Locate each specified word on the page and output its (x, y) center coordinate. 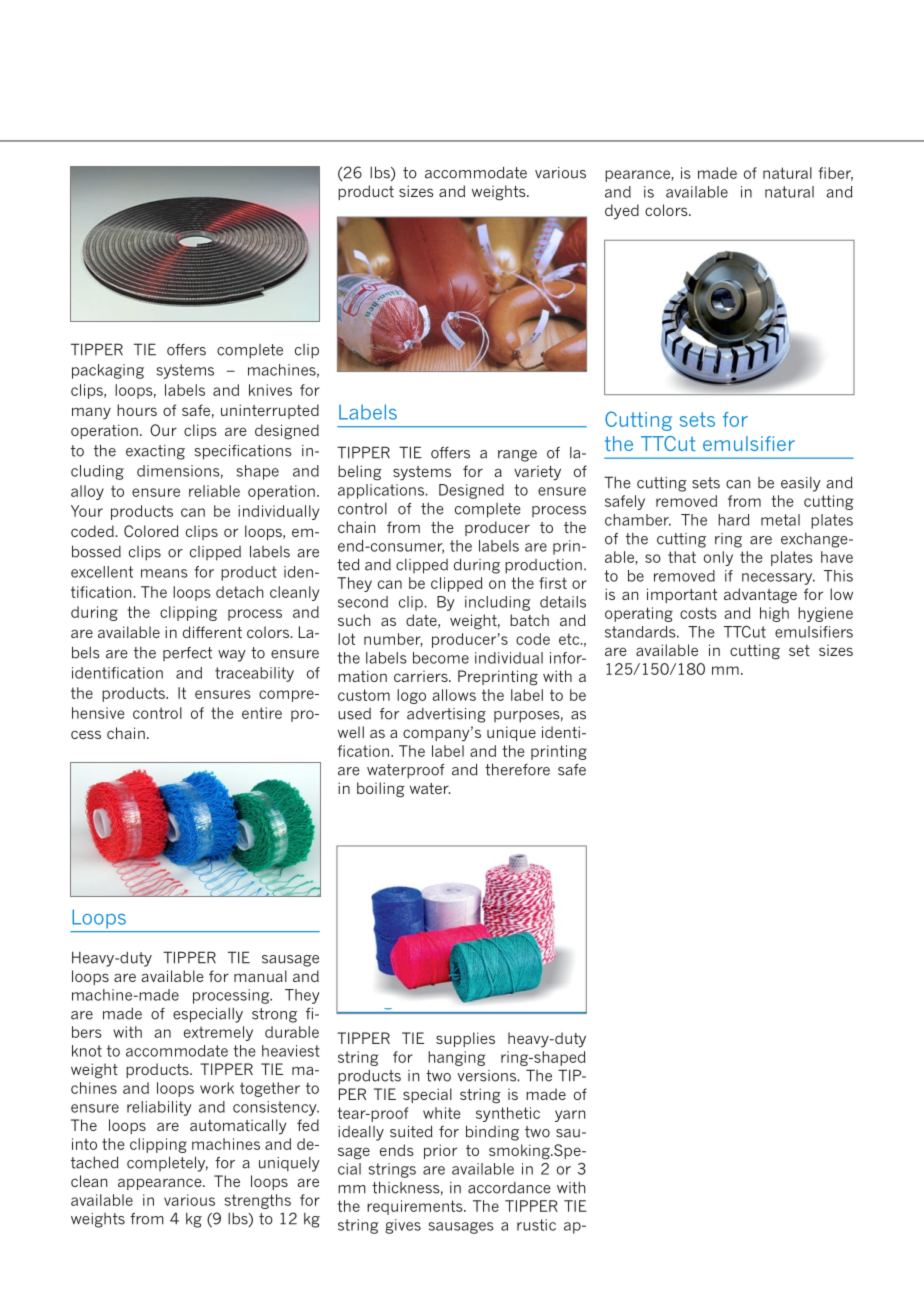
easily (801, 484)
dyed (622, 212)
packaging (108, 371)
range (517, 456)
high (774, 614)
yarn (570, 1116)
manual (260, 976)
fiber (835, 174)
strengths (258, 1201)
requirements (416, 1207)
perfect (187, 654)
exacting (155, 452)
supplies (465, 1039)
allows (454, 695)
